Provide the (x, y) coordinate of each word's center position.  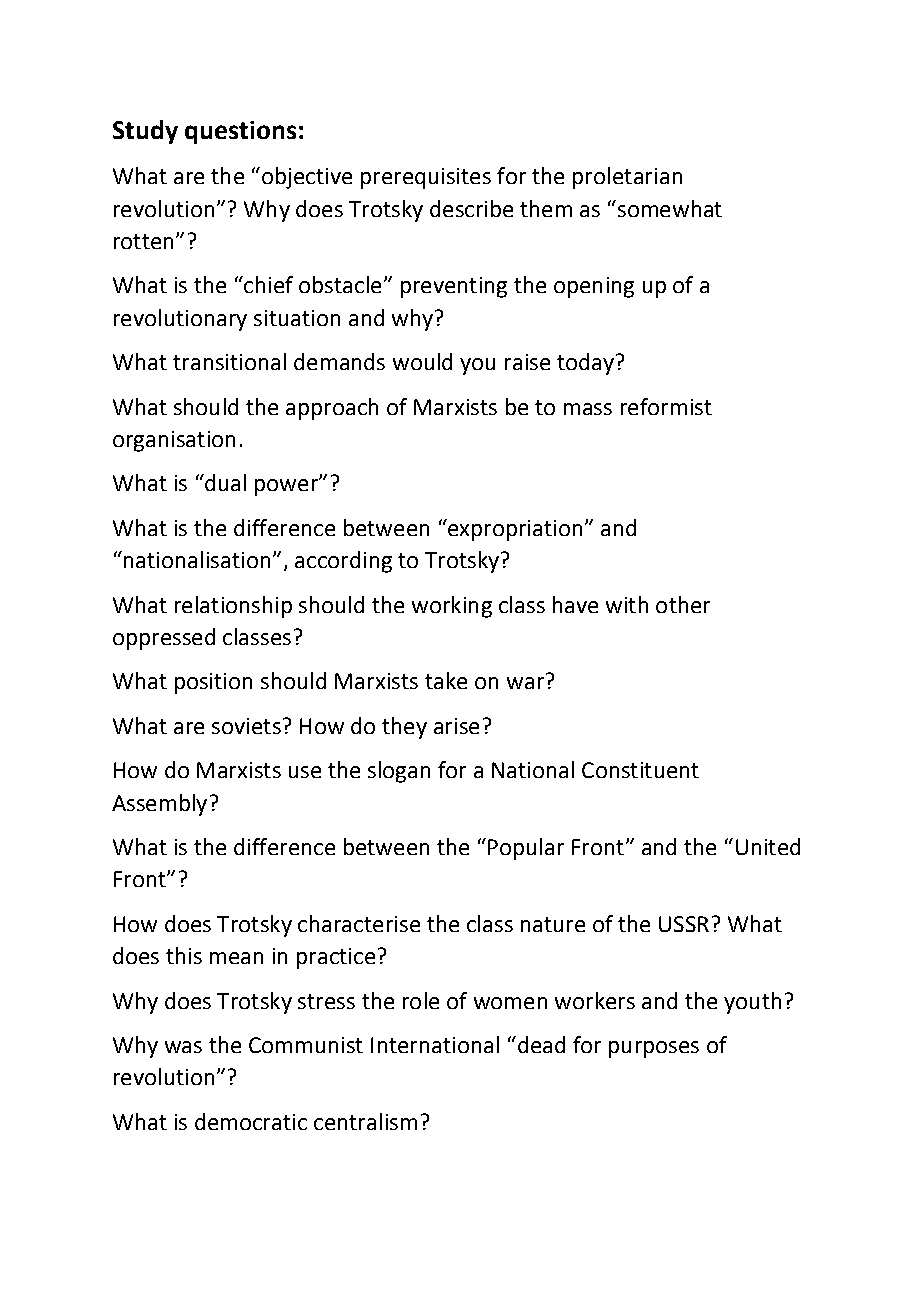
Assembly (159, 805)
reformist (666, 406)
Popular (526, 849)
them (546, 208)
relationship (233, 607)
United (768, 846)
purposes (654, 1049)
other (683, 604)
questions (240, 132)
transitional (229, 361)
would (422, 361)
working (452, 607)
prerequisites (426, 178)
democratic (251, 1121)
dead (540, 1044)
